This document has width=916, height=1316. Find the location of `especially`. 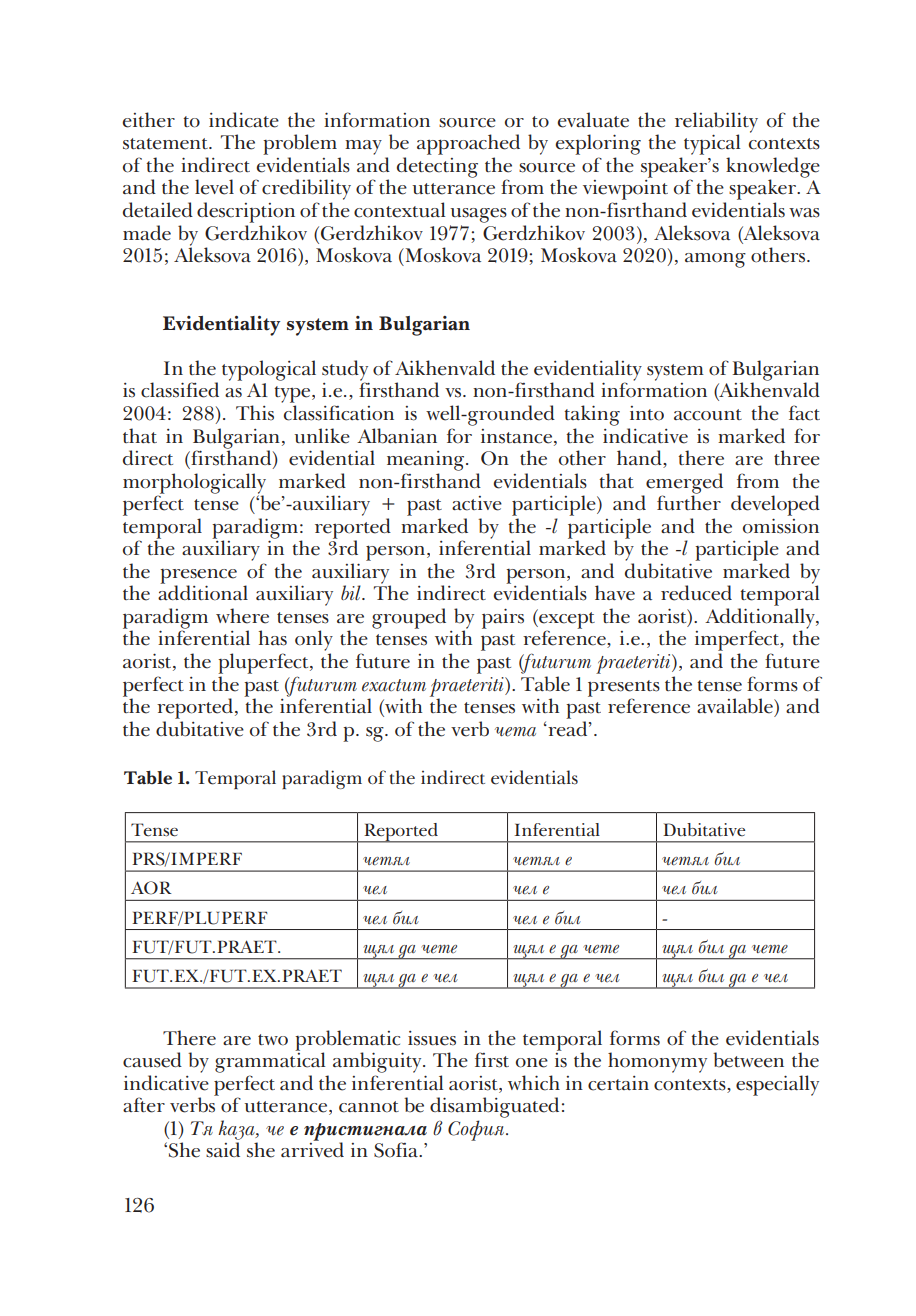

especially is located at coordinates (777, 1085).
